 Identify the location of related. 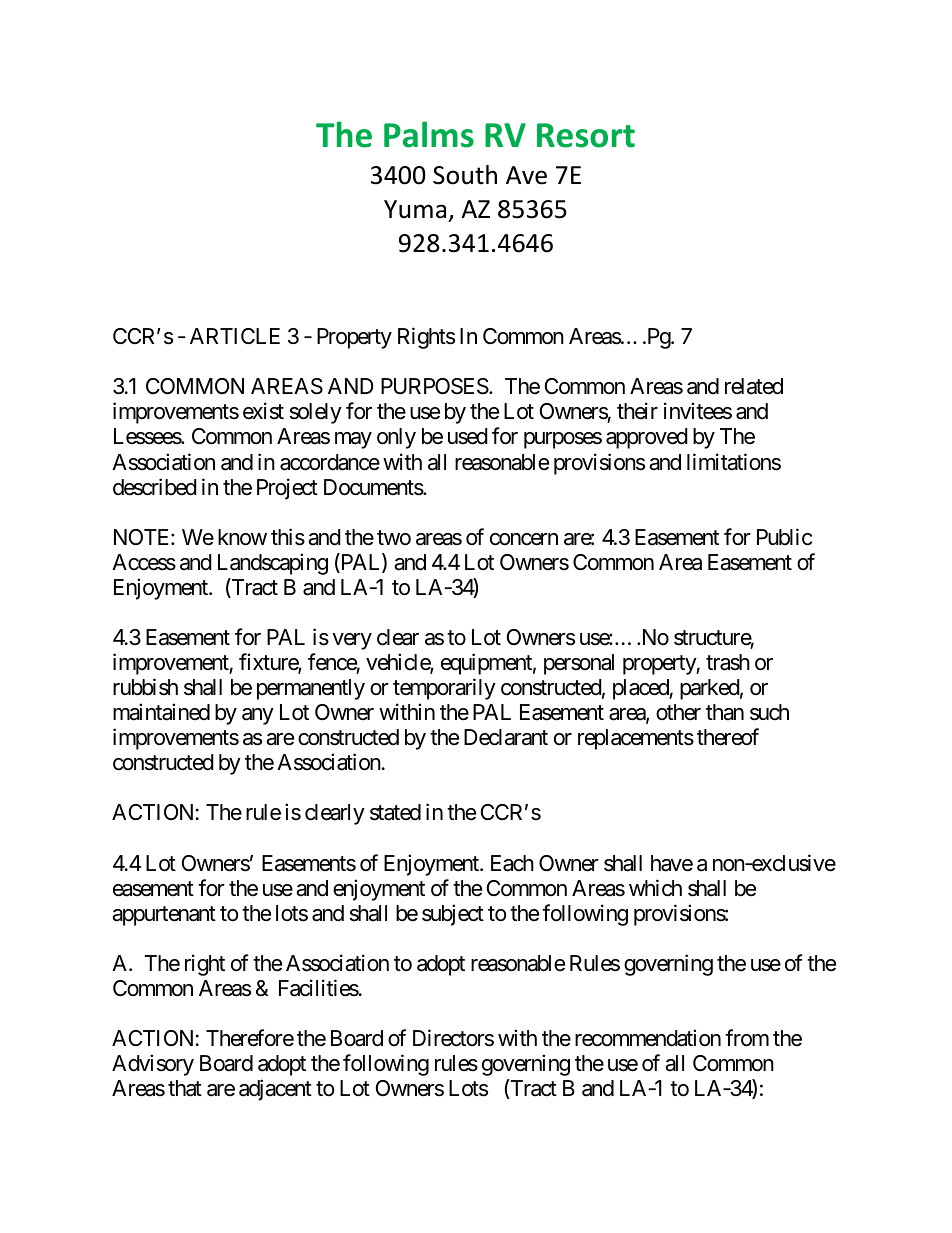
(754, 386).
